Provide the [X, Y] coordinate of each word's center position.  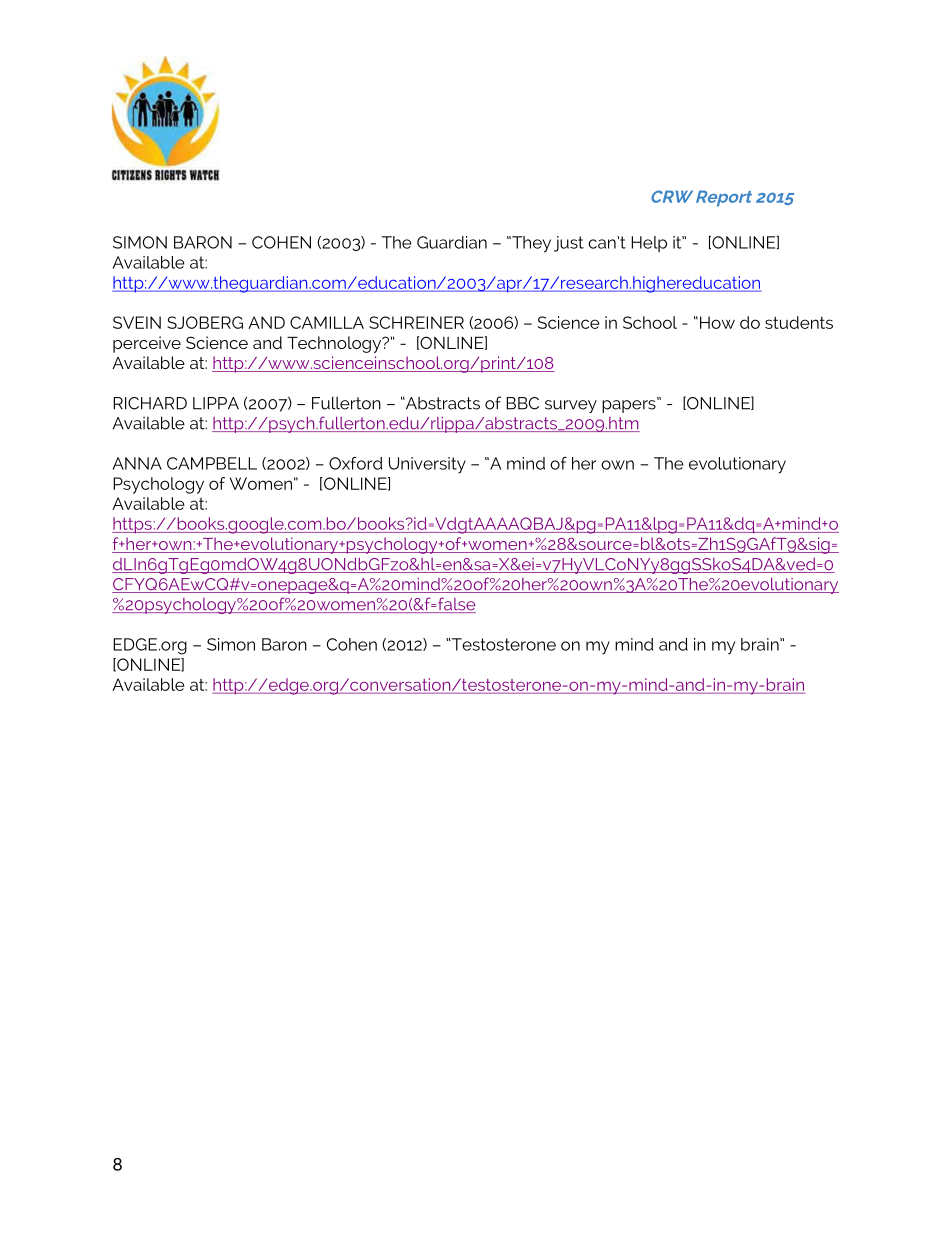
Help [649, 244]
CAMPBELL [212, 463]
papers [630, 405]
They [530, 244]
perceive [147, 344]
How [717, 322]
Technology [335, 344]
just [569, 244]
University [427, 465]
